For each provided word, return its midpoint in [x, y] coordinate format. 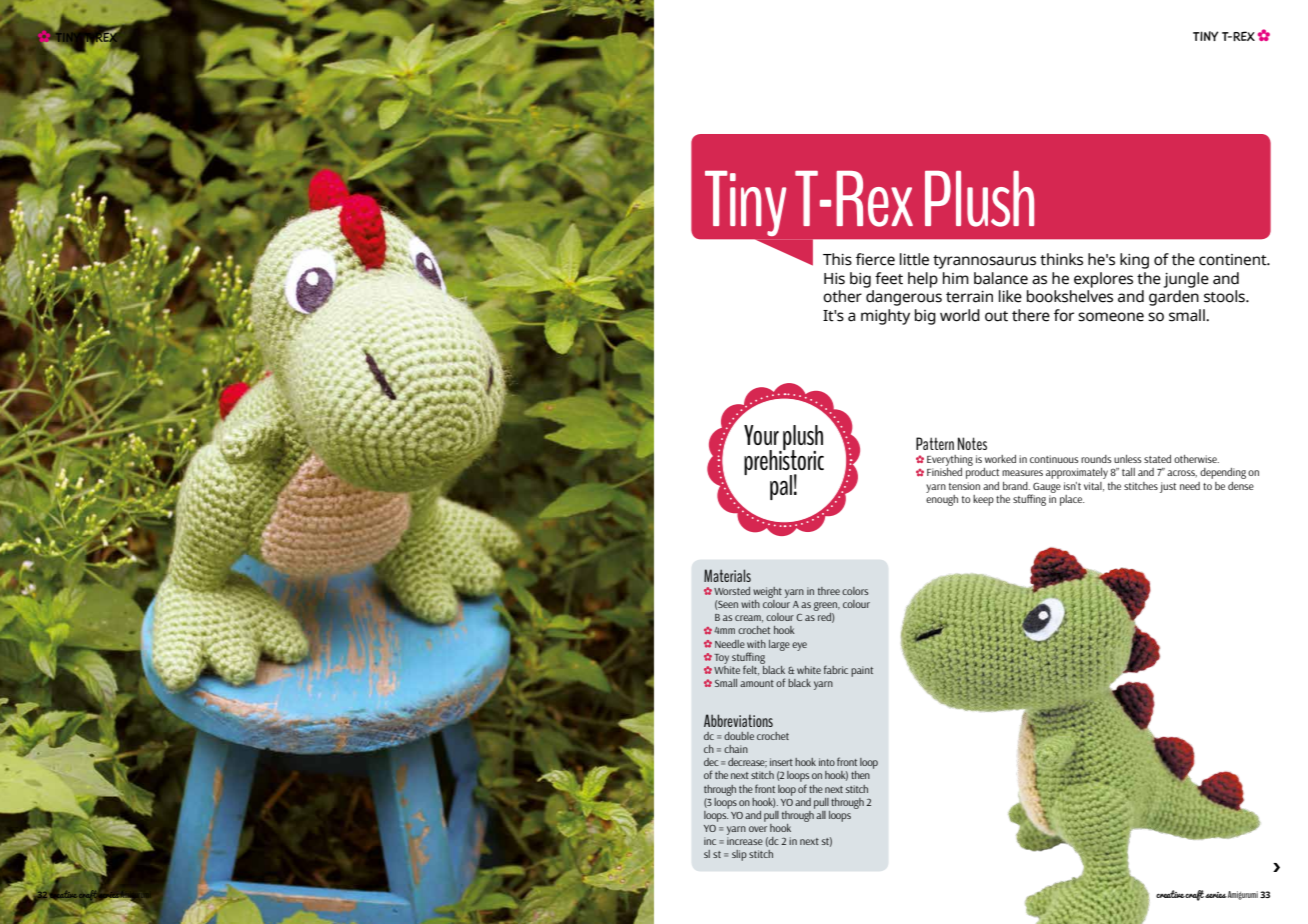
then [860, 775]
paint [862, 671]
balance [1001, 278]
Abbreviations [738, 720]
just [1168, 487]
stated [1157, 459]
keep [983, 500]
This [837, 259]
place [1072, 500]
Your [761, 435]
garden [1174, 298]
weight [767, 592]
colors [855, 591]
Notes [972, 443]
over [758, 829]
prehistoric [784, 463]
